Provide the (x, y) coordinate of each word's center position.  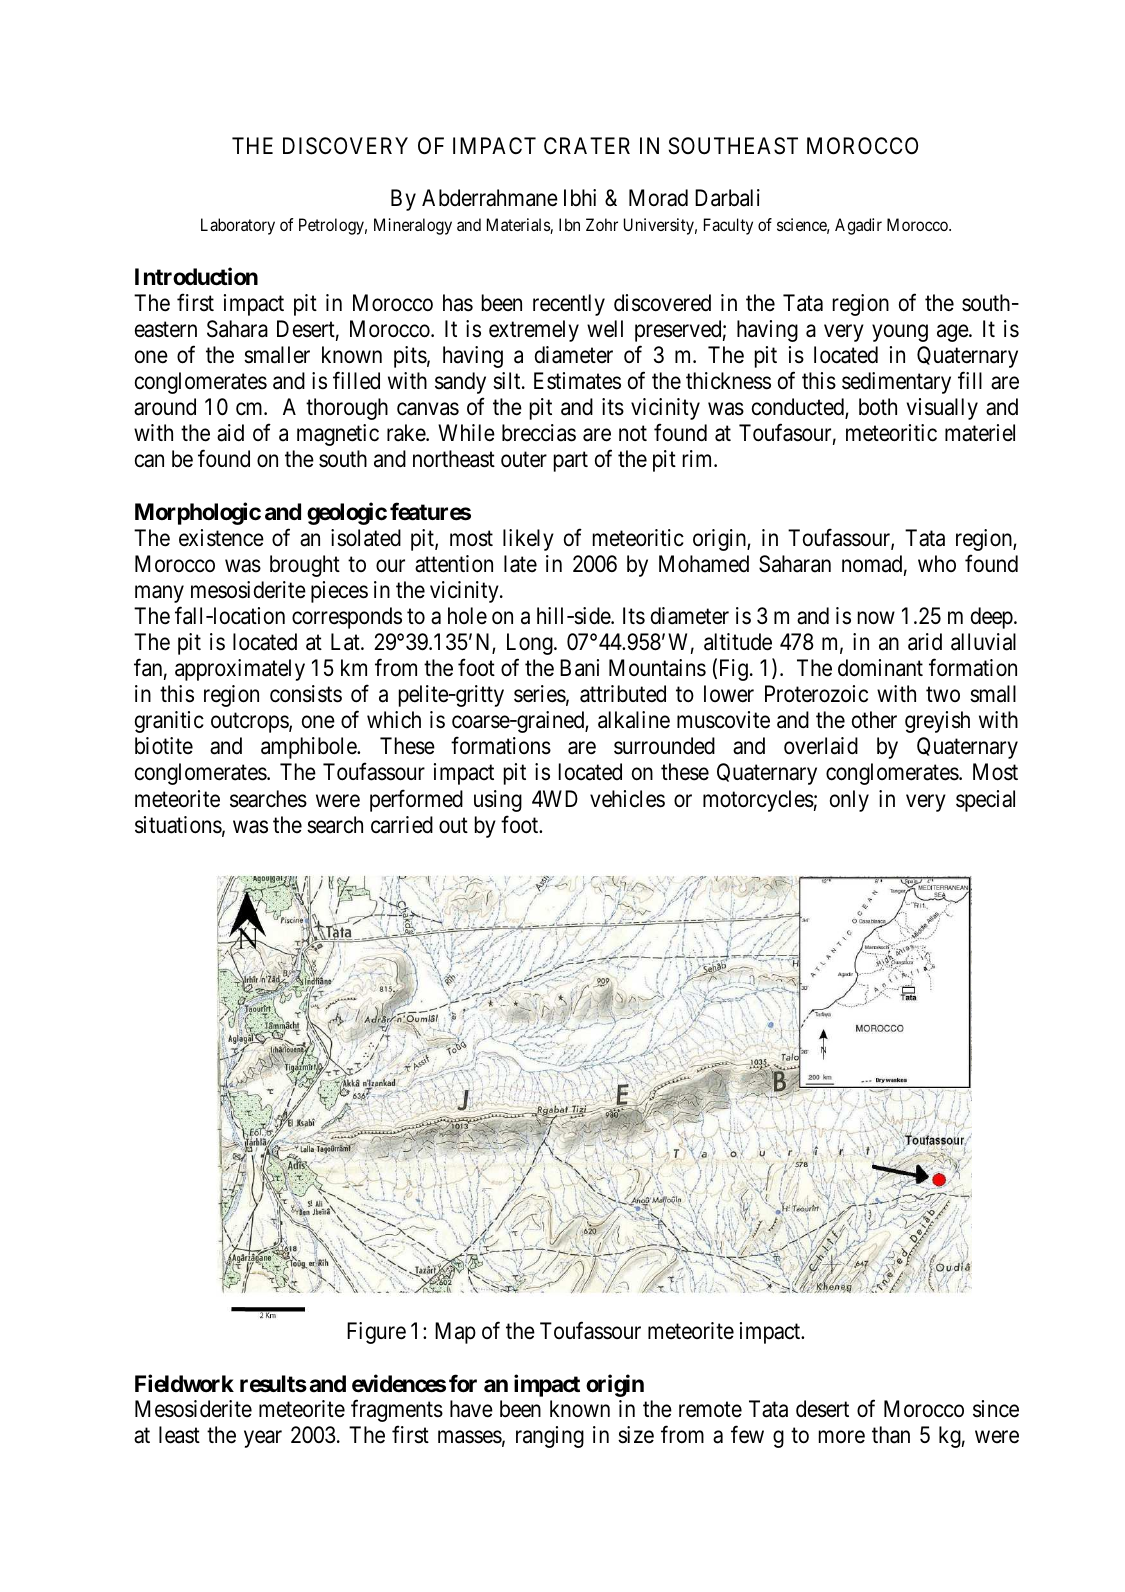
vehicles (627, 799)
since (996, 1409)
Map (455, 1333)
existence (221, 538)
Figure (376, 1333)
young (900, 333)
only (849, 801)
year (263, 1439)
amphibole (309, 748)
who (937, 563)
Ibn (569, 224)
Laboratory (238, 226)
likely (528, 540)
